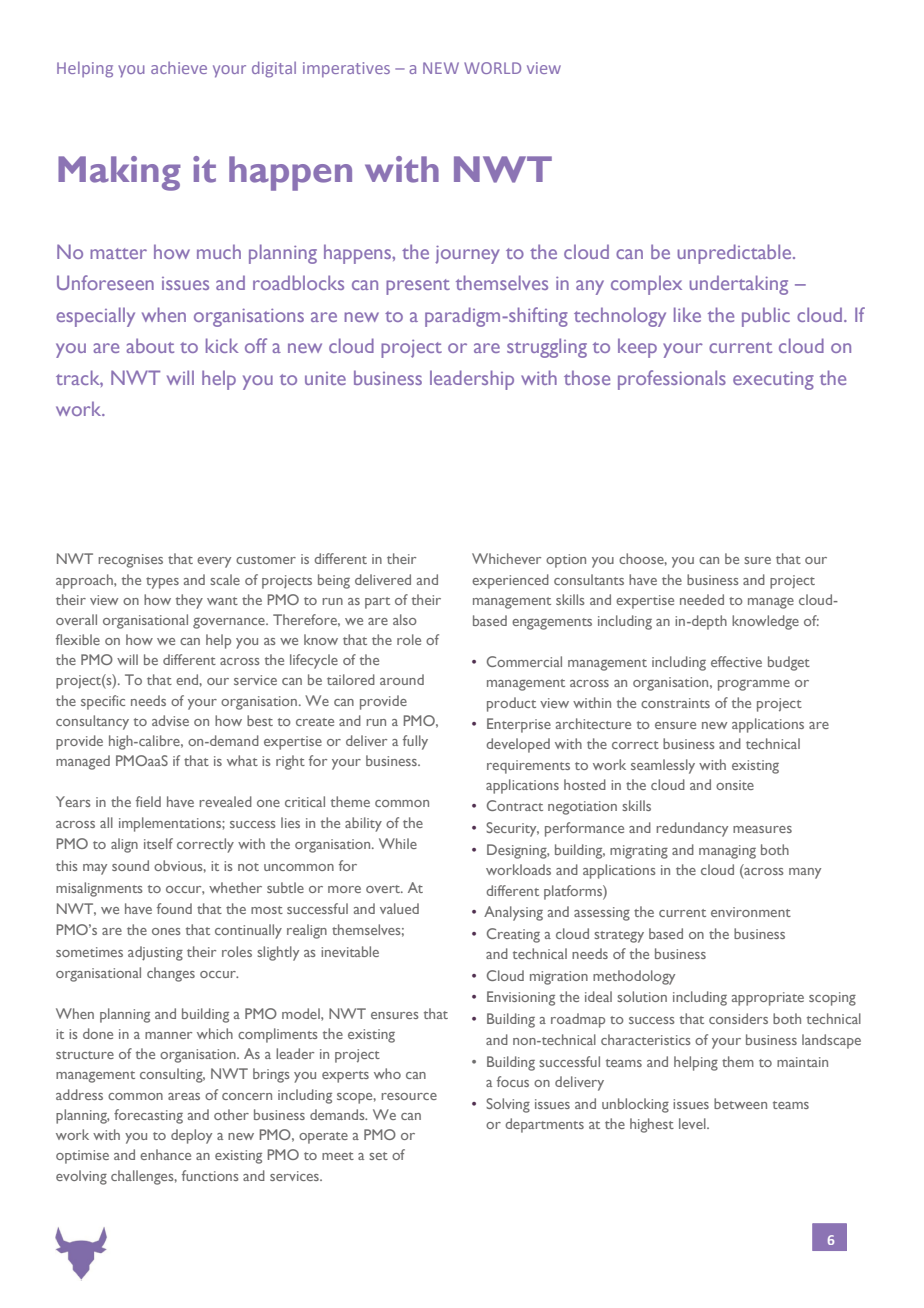 This document has height=1308, width=924. What do you see at coordinates (405, 619) in the document?
I see `also` at bounding box center [405, 619].
